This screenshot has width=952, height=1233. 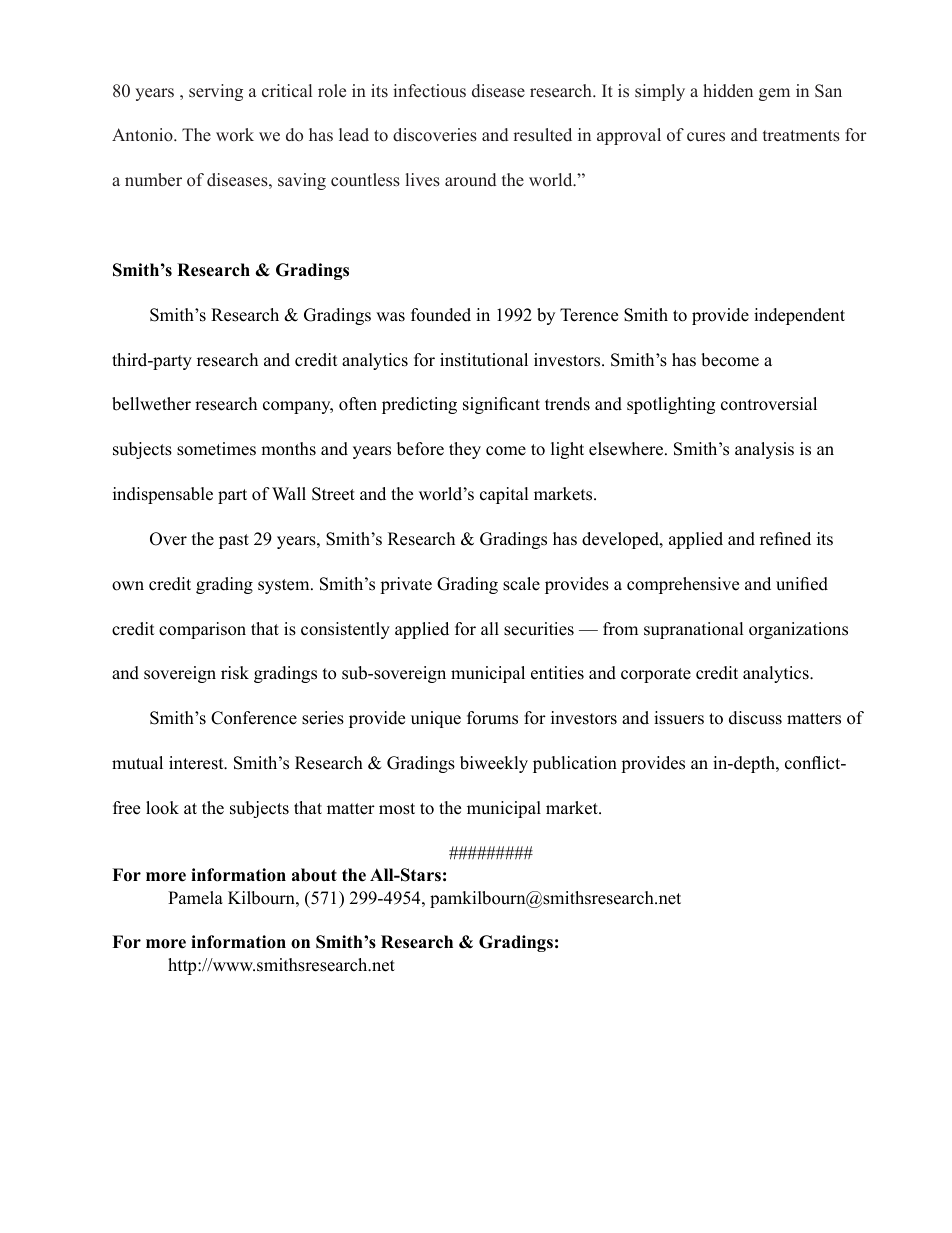 I want to click on unified, so click(x=802, y=584).
